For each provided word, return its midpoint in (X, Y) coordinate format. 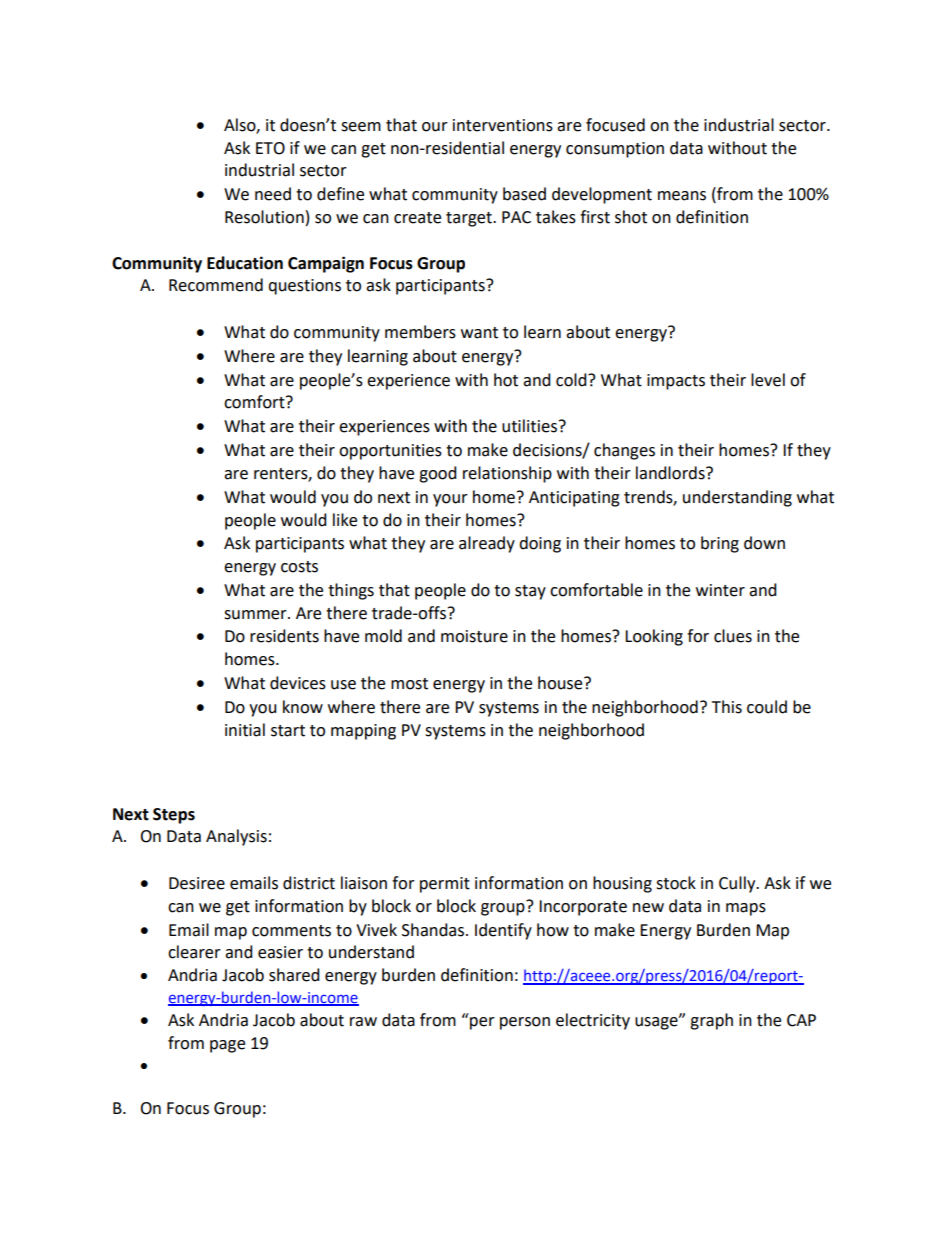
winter (720, 590)
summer (256, 615)
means (682, 196)
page (227, 1046)
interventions (503, 125)
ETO (270, 148)
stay (530, 592)
